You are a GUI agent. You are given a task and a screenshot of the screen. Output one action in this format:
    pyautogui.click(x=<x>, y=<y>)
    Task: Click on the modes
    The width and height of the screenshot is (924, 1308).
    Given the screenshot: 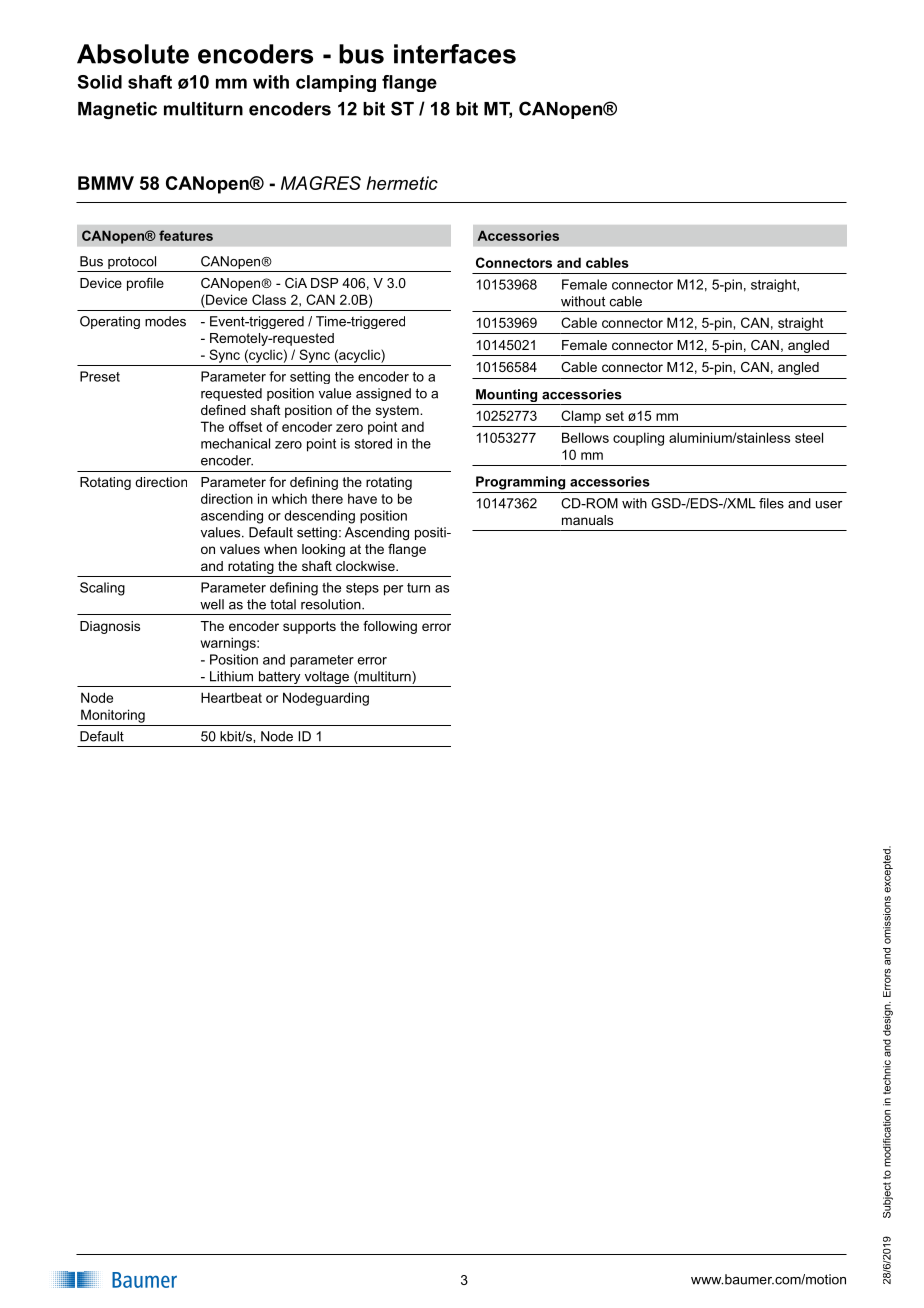 What is the action you would take?
    pyautogui.click(x=165, y=321)
